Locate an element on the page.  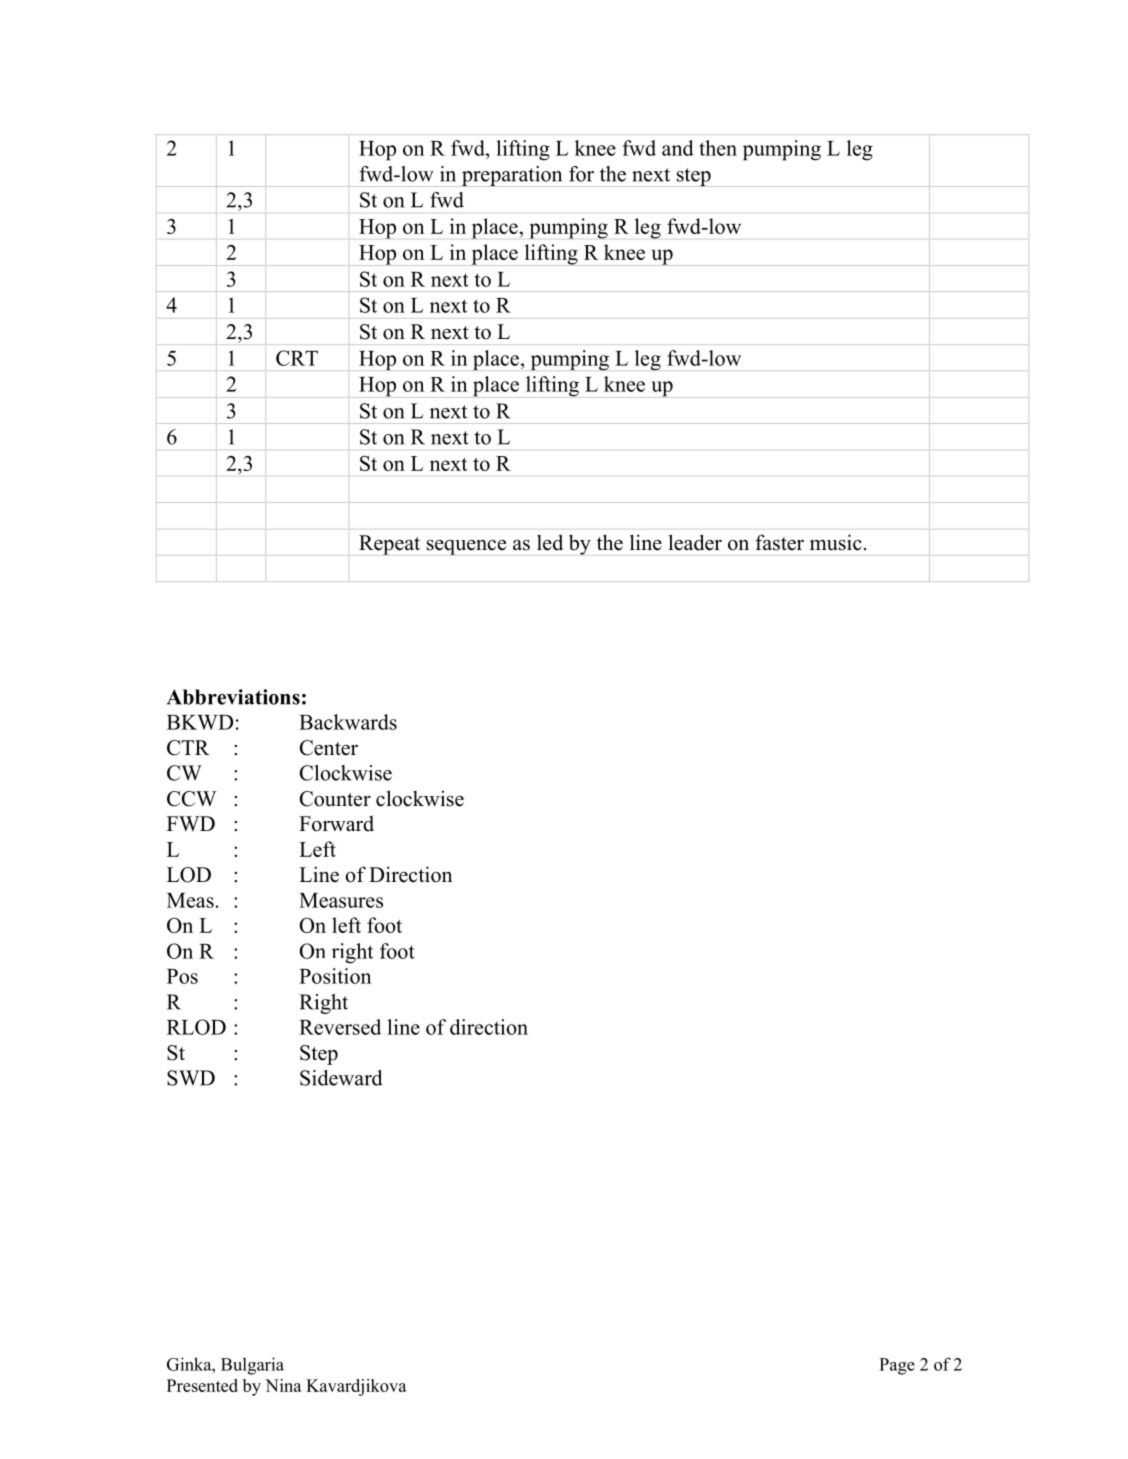
Repeat is located at coordinates (389, 545).
